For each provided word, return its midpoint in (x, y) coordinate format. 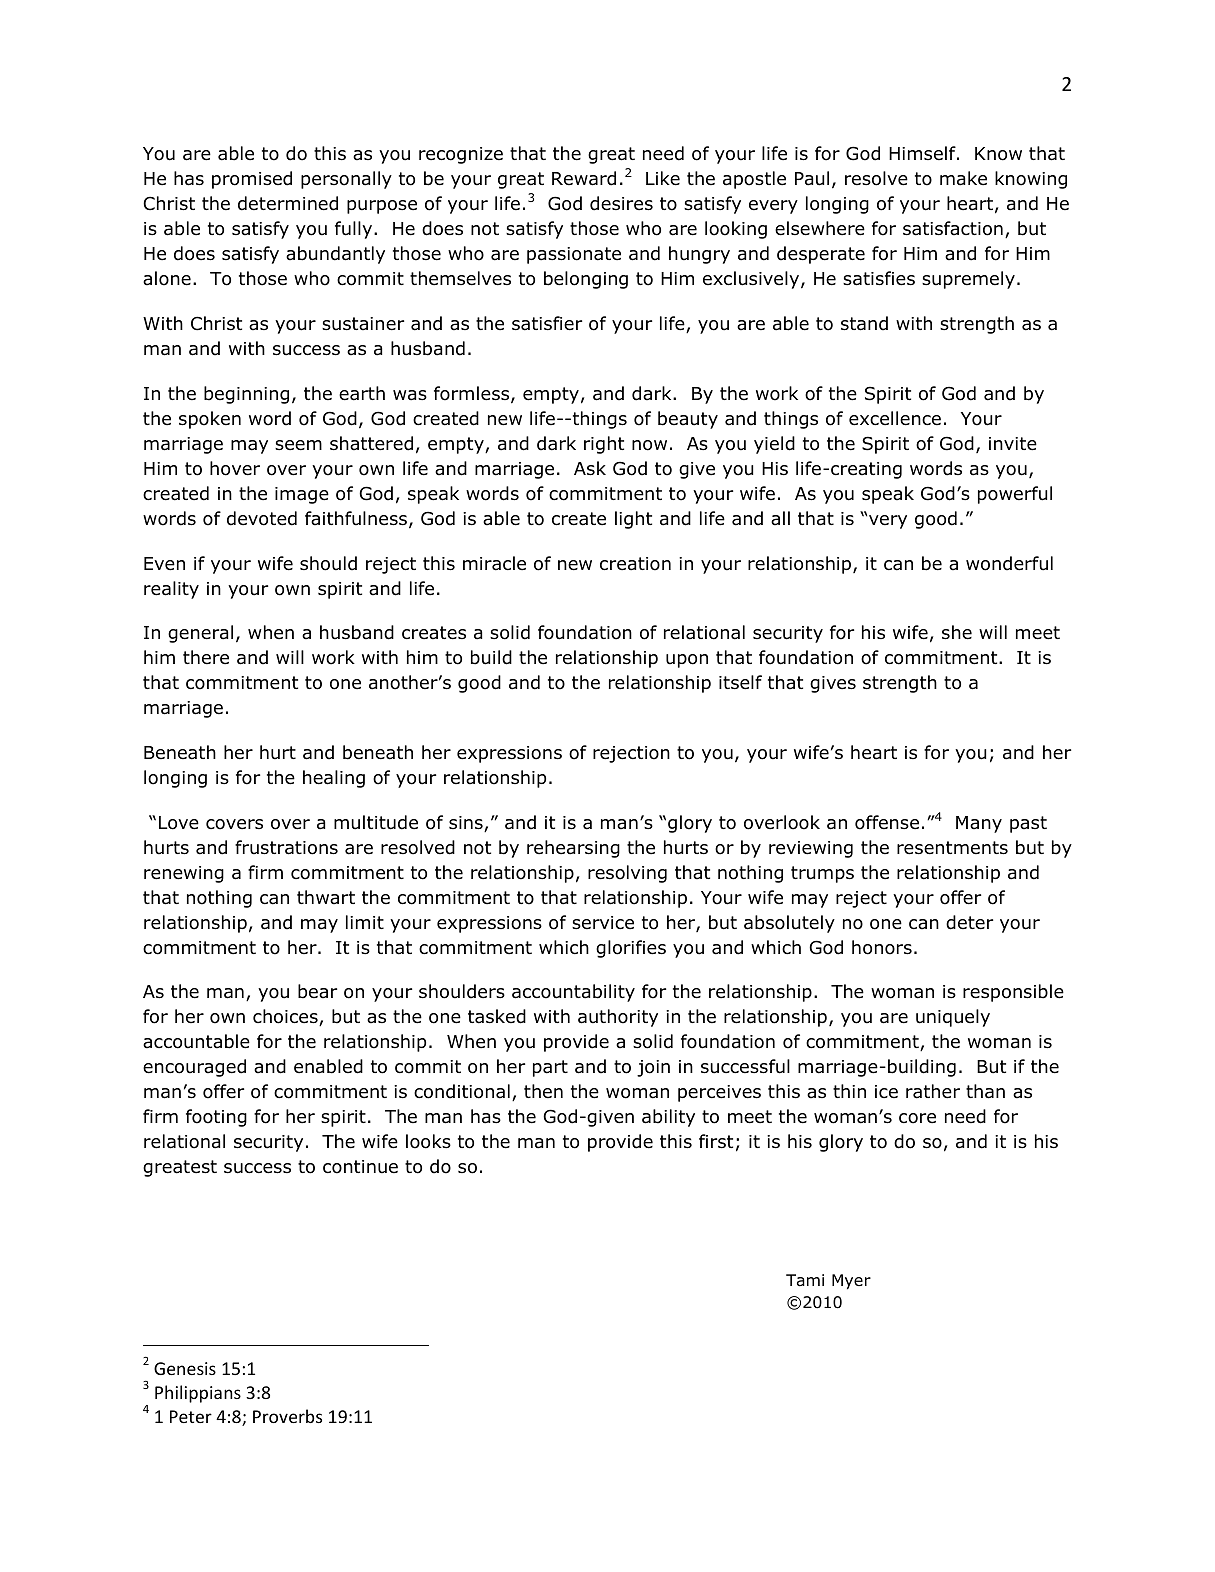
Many (979, 824)
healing (334, 779)
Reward (584, 178)
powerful (1015, 495)
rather (933, 1091)
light (633, 520)
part (550, 1068)
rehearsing (573, 849)
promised (252, 180)
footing (216, 1118)
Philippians (198, 1394)
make (963, 178)
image (302, 495)
